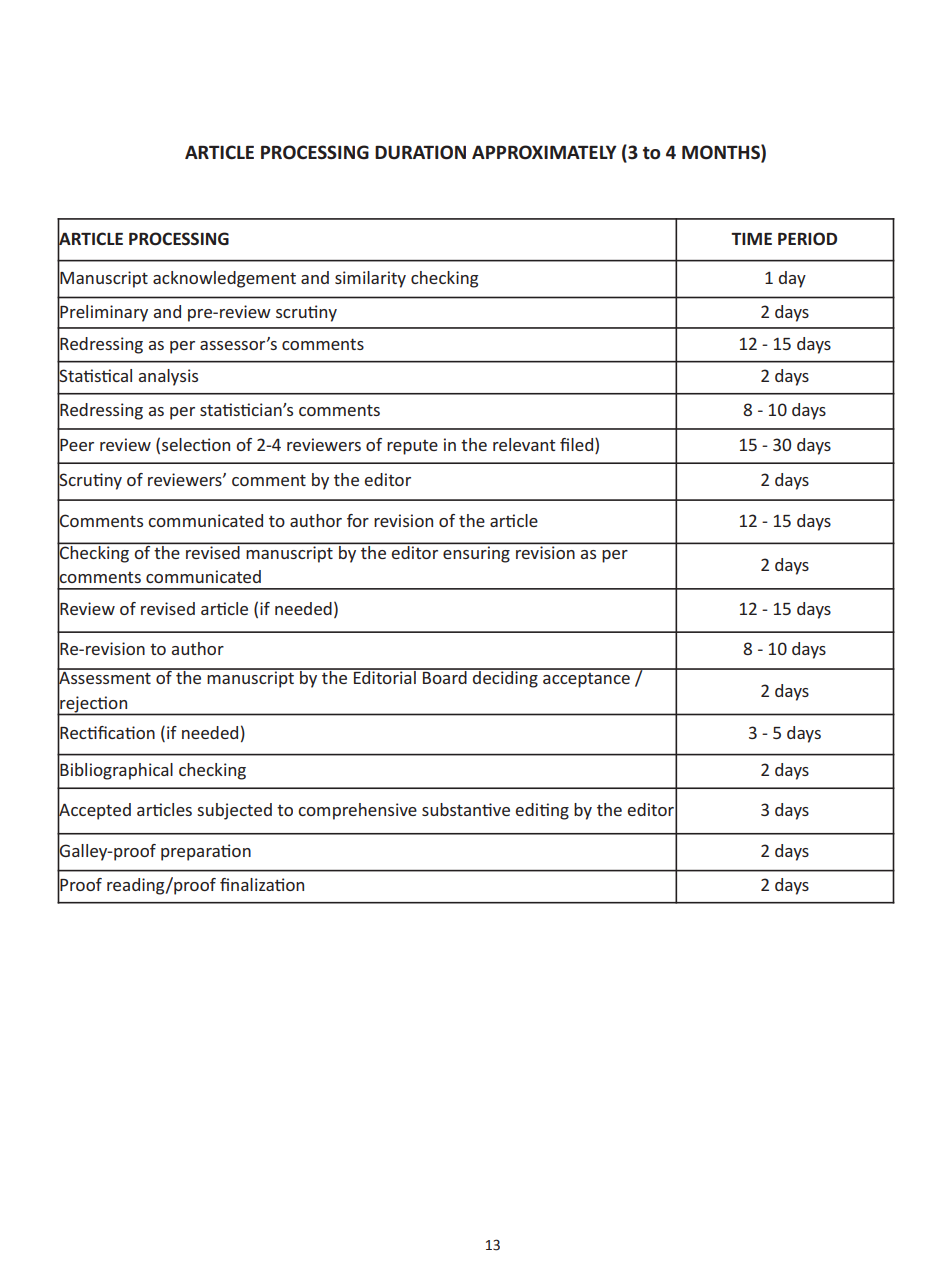 The image size is (952, 1270). What do you see at coordinates (420, 152) in the screenshot?
I see `DURATION` at bounding box center [420, 152].
